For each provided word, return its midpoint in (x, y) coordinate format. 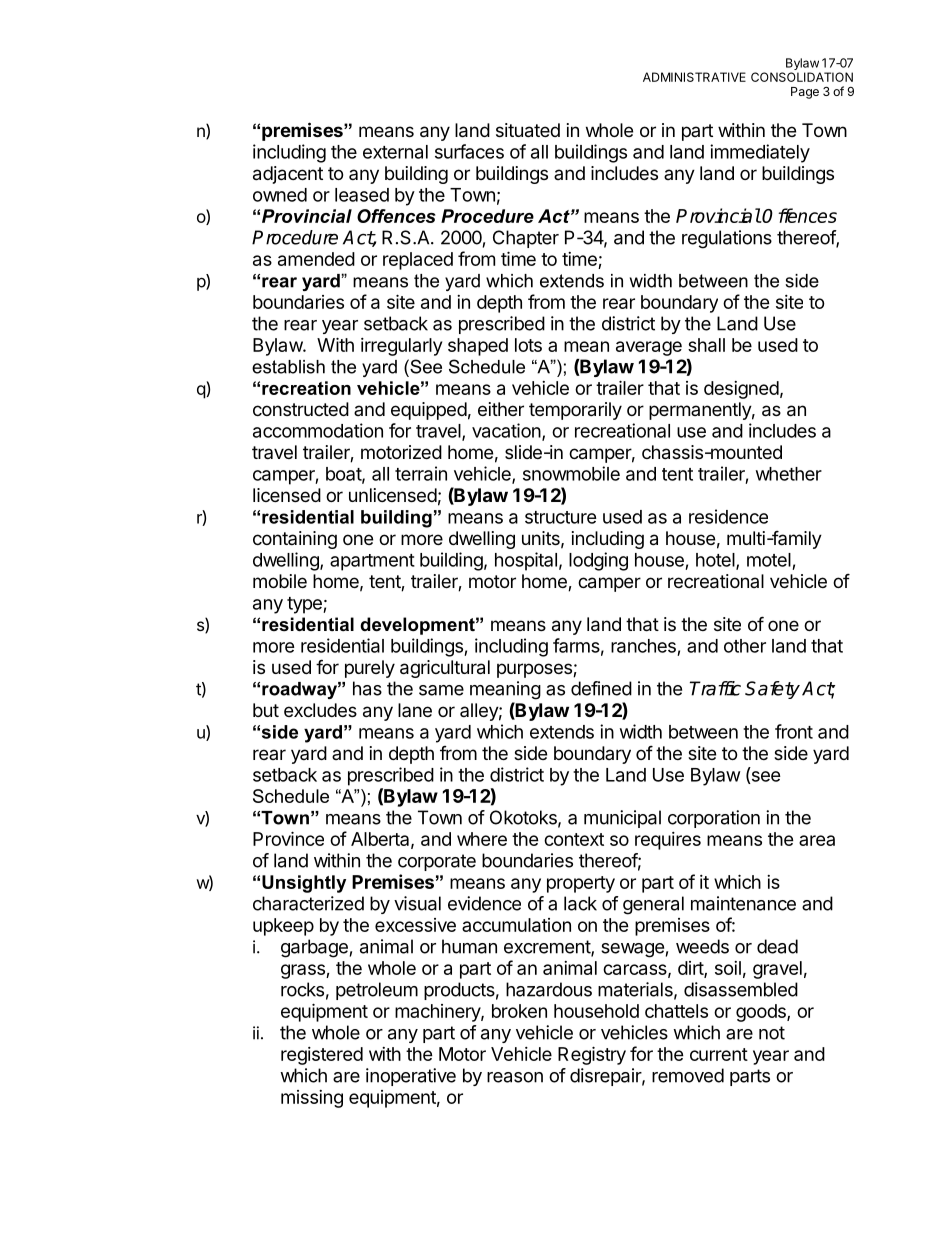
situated (528, 130)
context (574, 839)
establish (288, 367)
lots (528, 345)
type (305, 605)
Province (288, 838)
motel (769, 560)
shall (706, 345)
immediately (760, 153)
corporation (714, 819)
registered (322, 1056)
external (395, 152)
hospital (526, 561)
